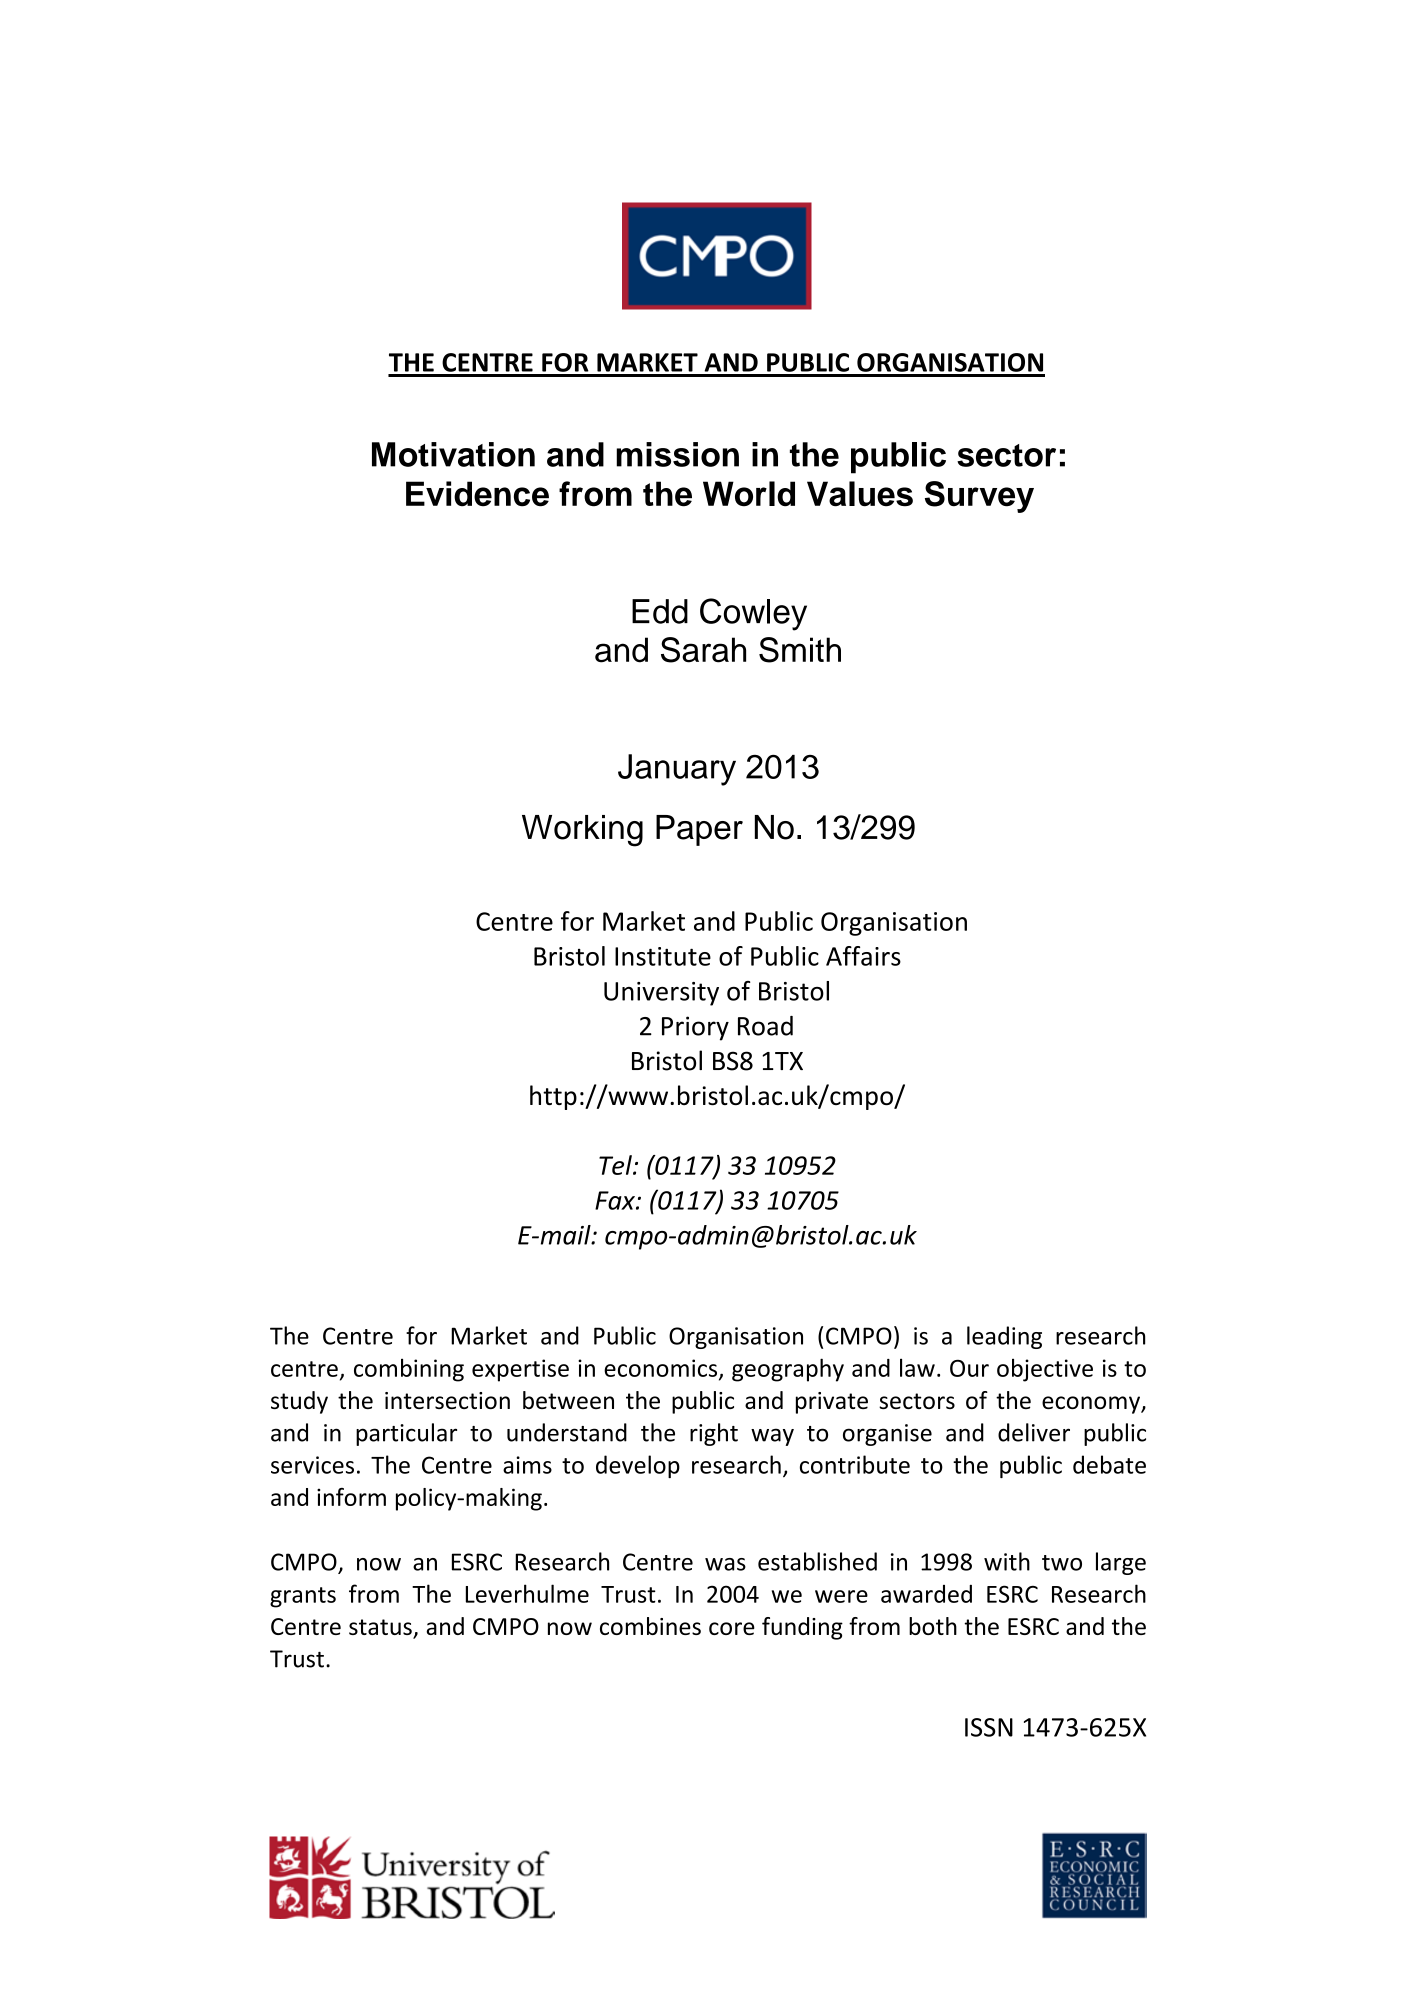 The width and height of the screenshot is (1417, 2005). I want to click on Tel, so click(616, 1165).
